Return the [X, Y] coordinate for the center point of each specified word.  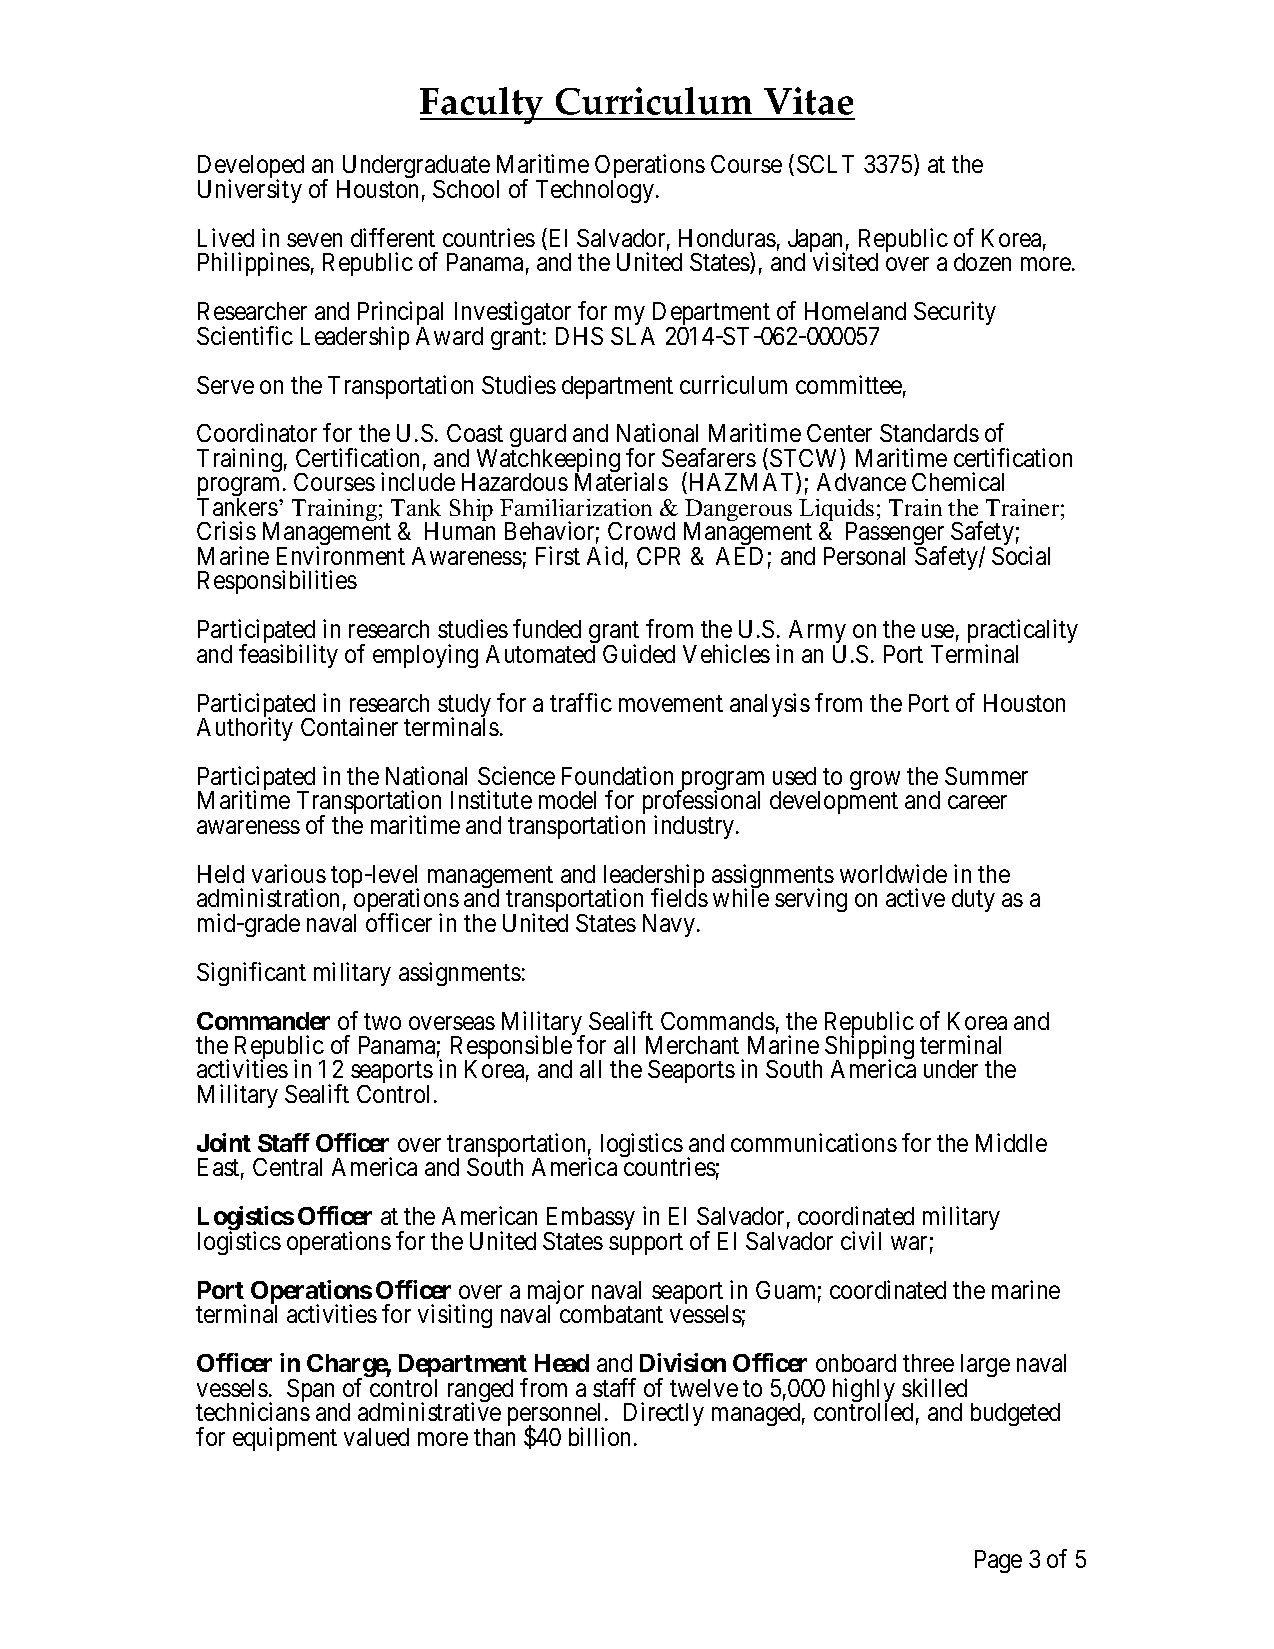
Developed [251, 168]
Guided [639, 653]
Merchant [692, 1045]
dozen [982, 262]
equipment [285, 1439]
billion [602, 1436]
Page [998, 1561]
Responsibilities [277, 582]
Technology [596, 191]
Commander [263, 1021]
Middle [1011, 1142]
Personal [864, 556]
